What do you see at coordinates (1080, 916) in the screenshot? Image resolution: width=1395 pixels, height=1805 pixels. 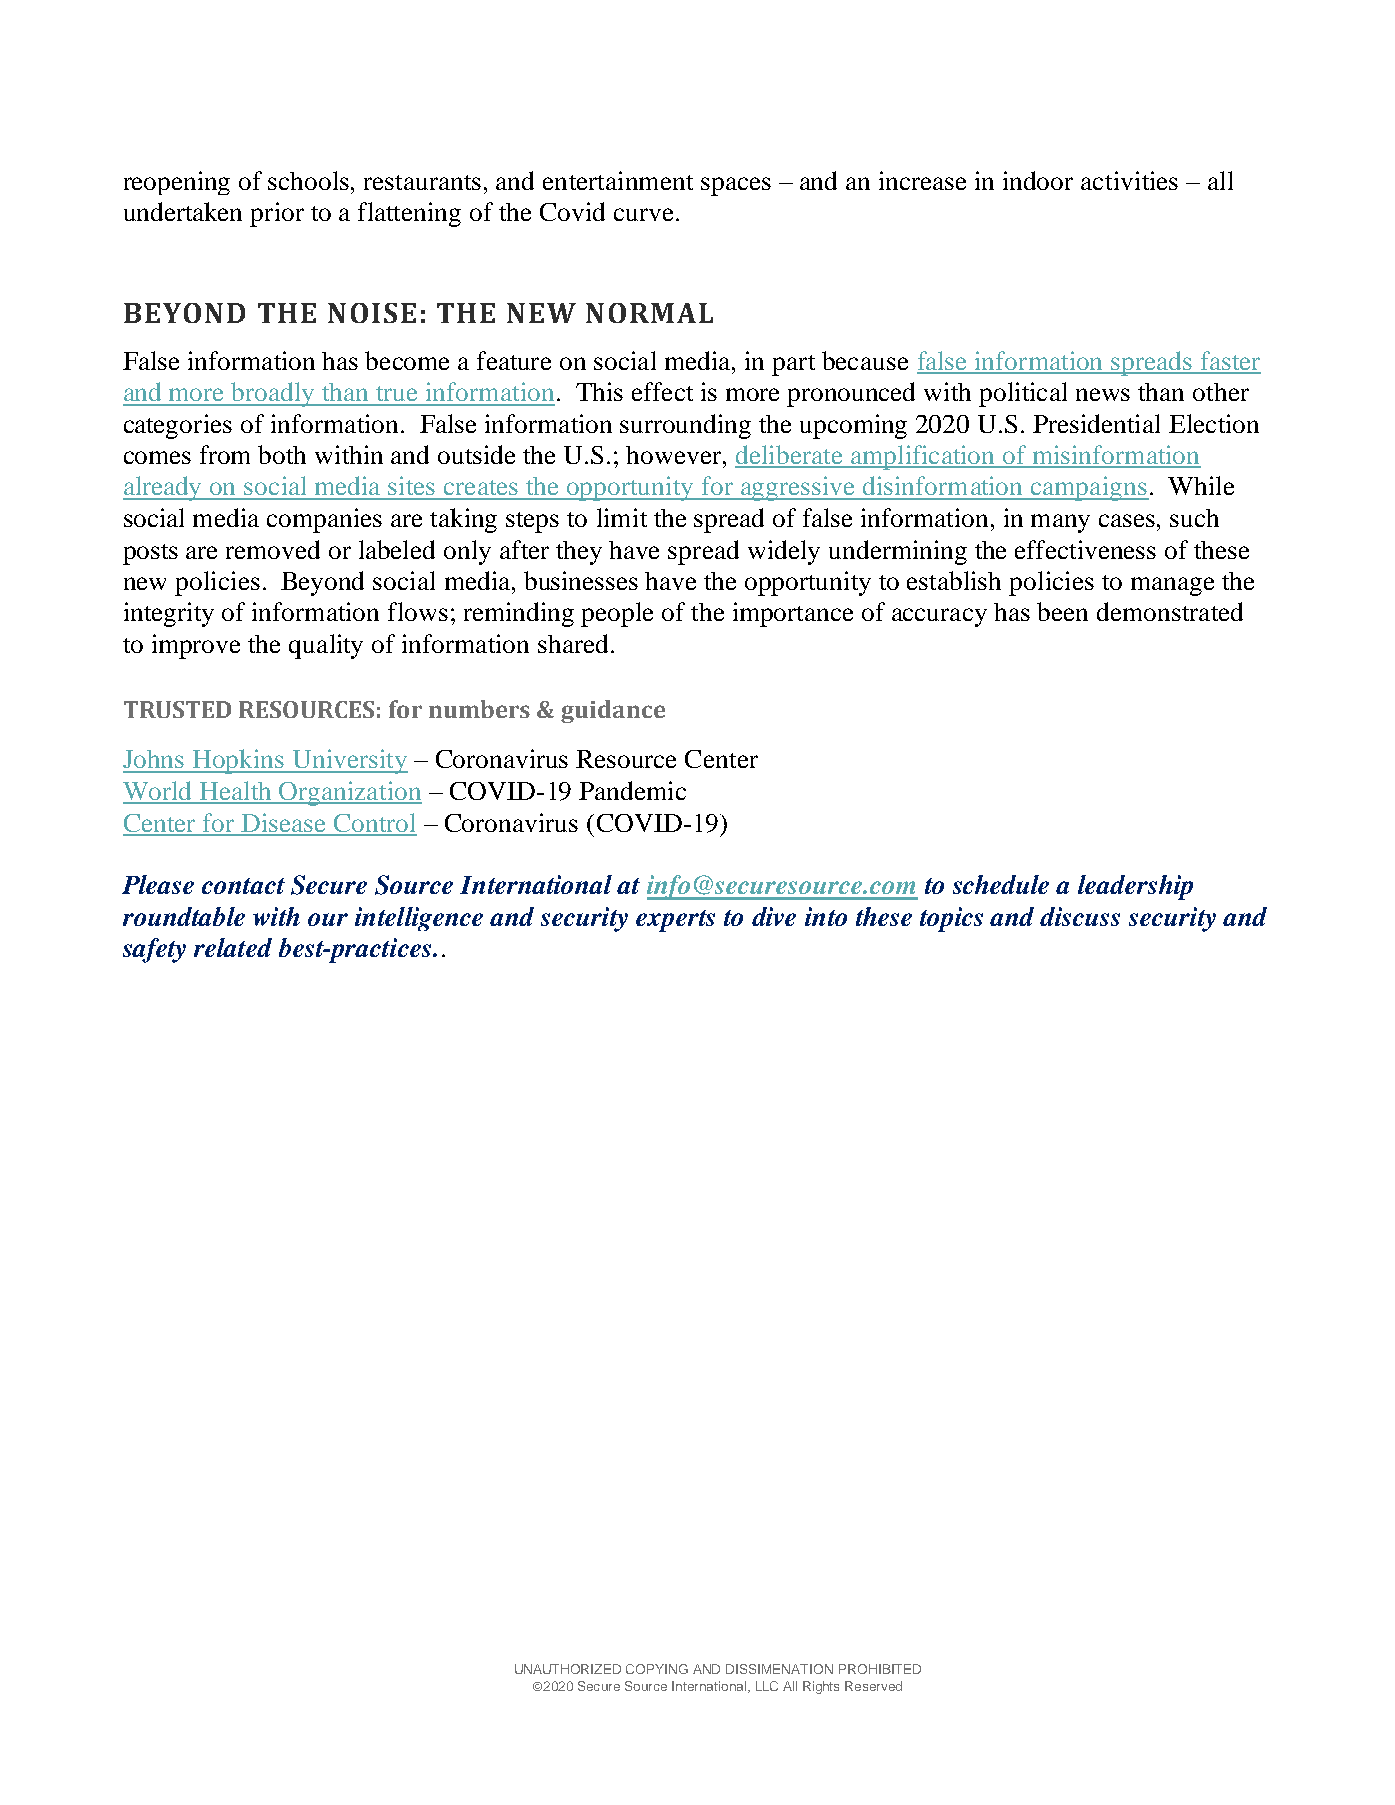 I see `discuss` at bounding box center [1080, 916].
